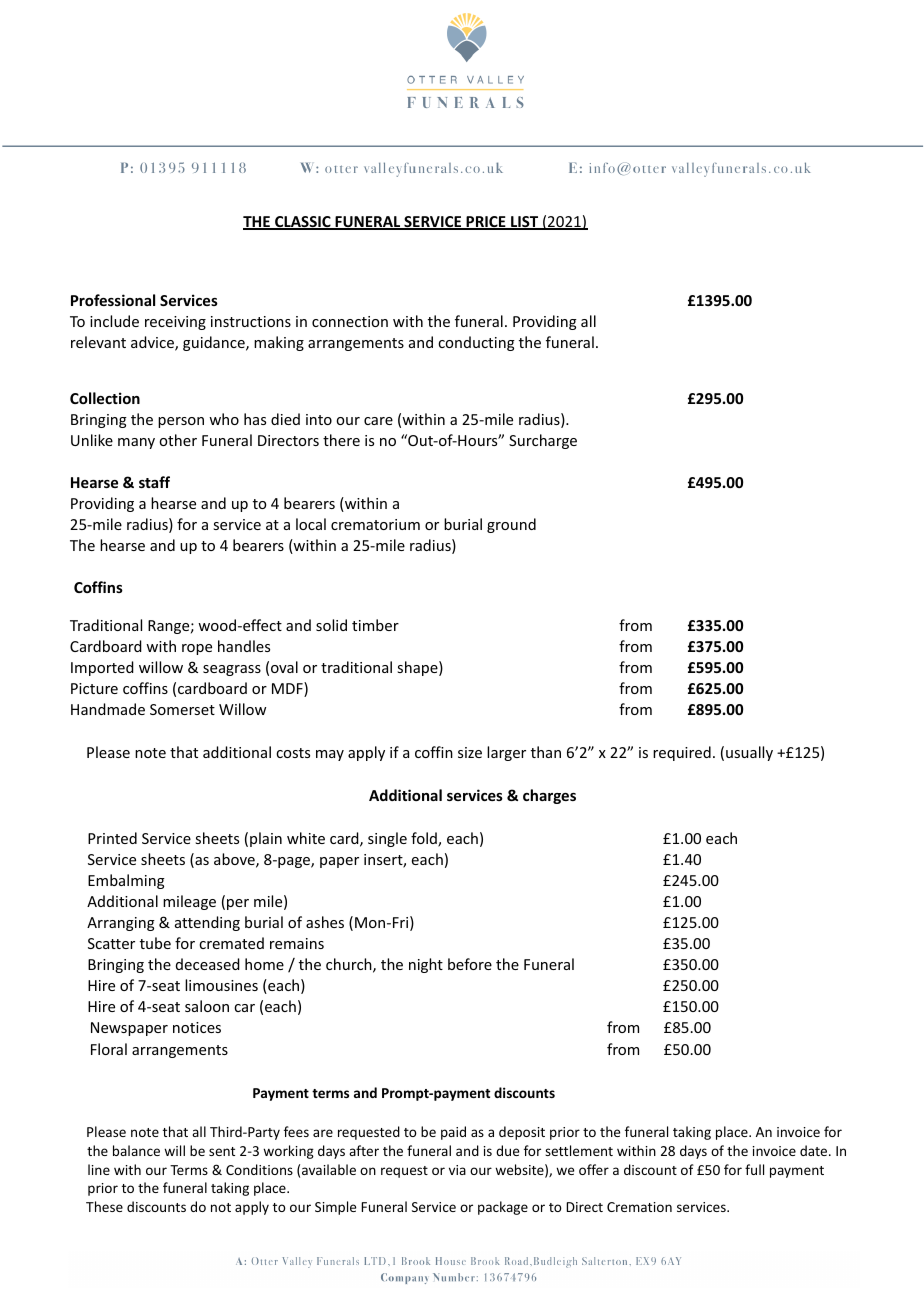  Describe the element at coordinates (222, 1151) in the document. I see `sent` at that location.
